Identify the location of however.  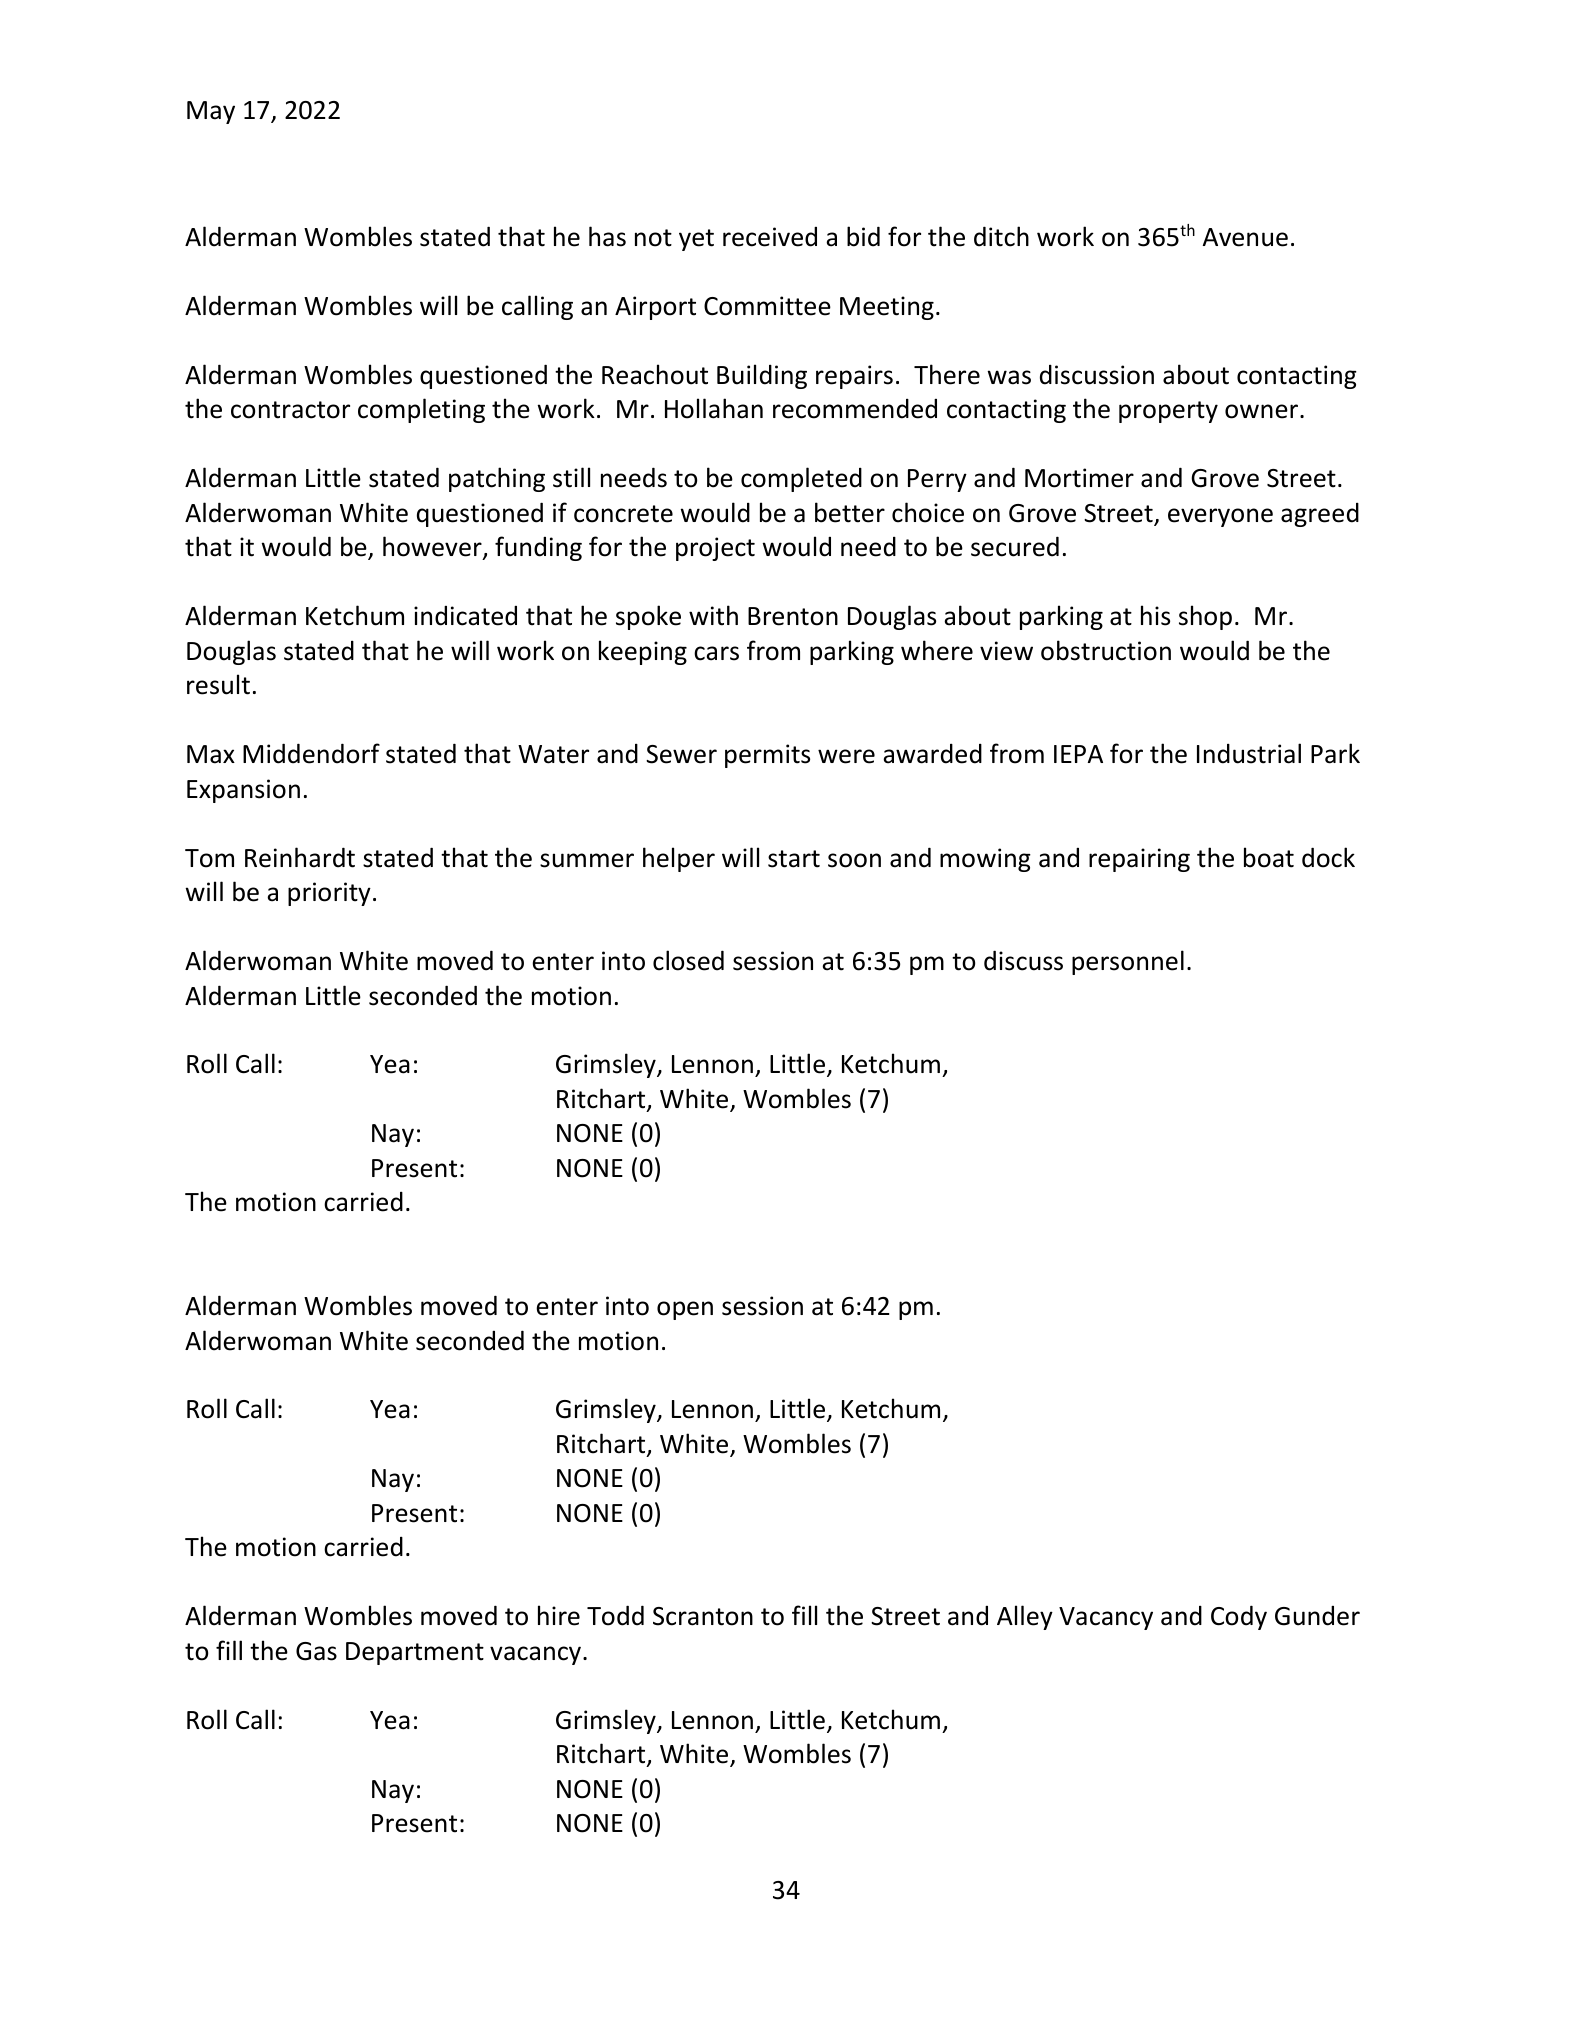
(433, 547).
